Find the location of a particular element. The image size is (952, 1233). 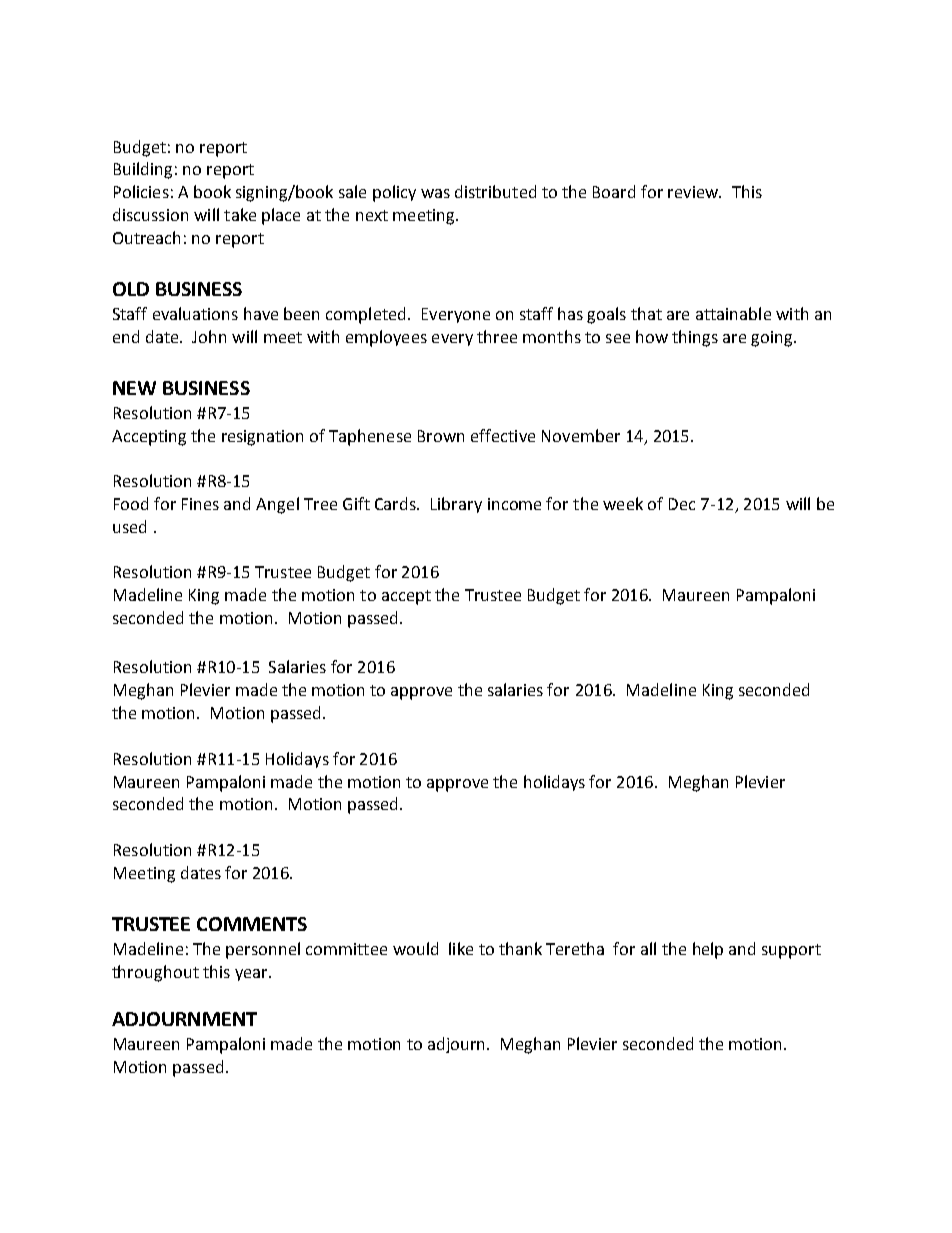

three is located at coordinates (497, 336).
